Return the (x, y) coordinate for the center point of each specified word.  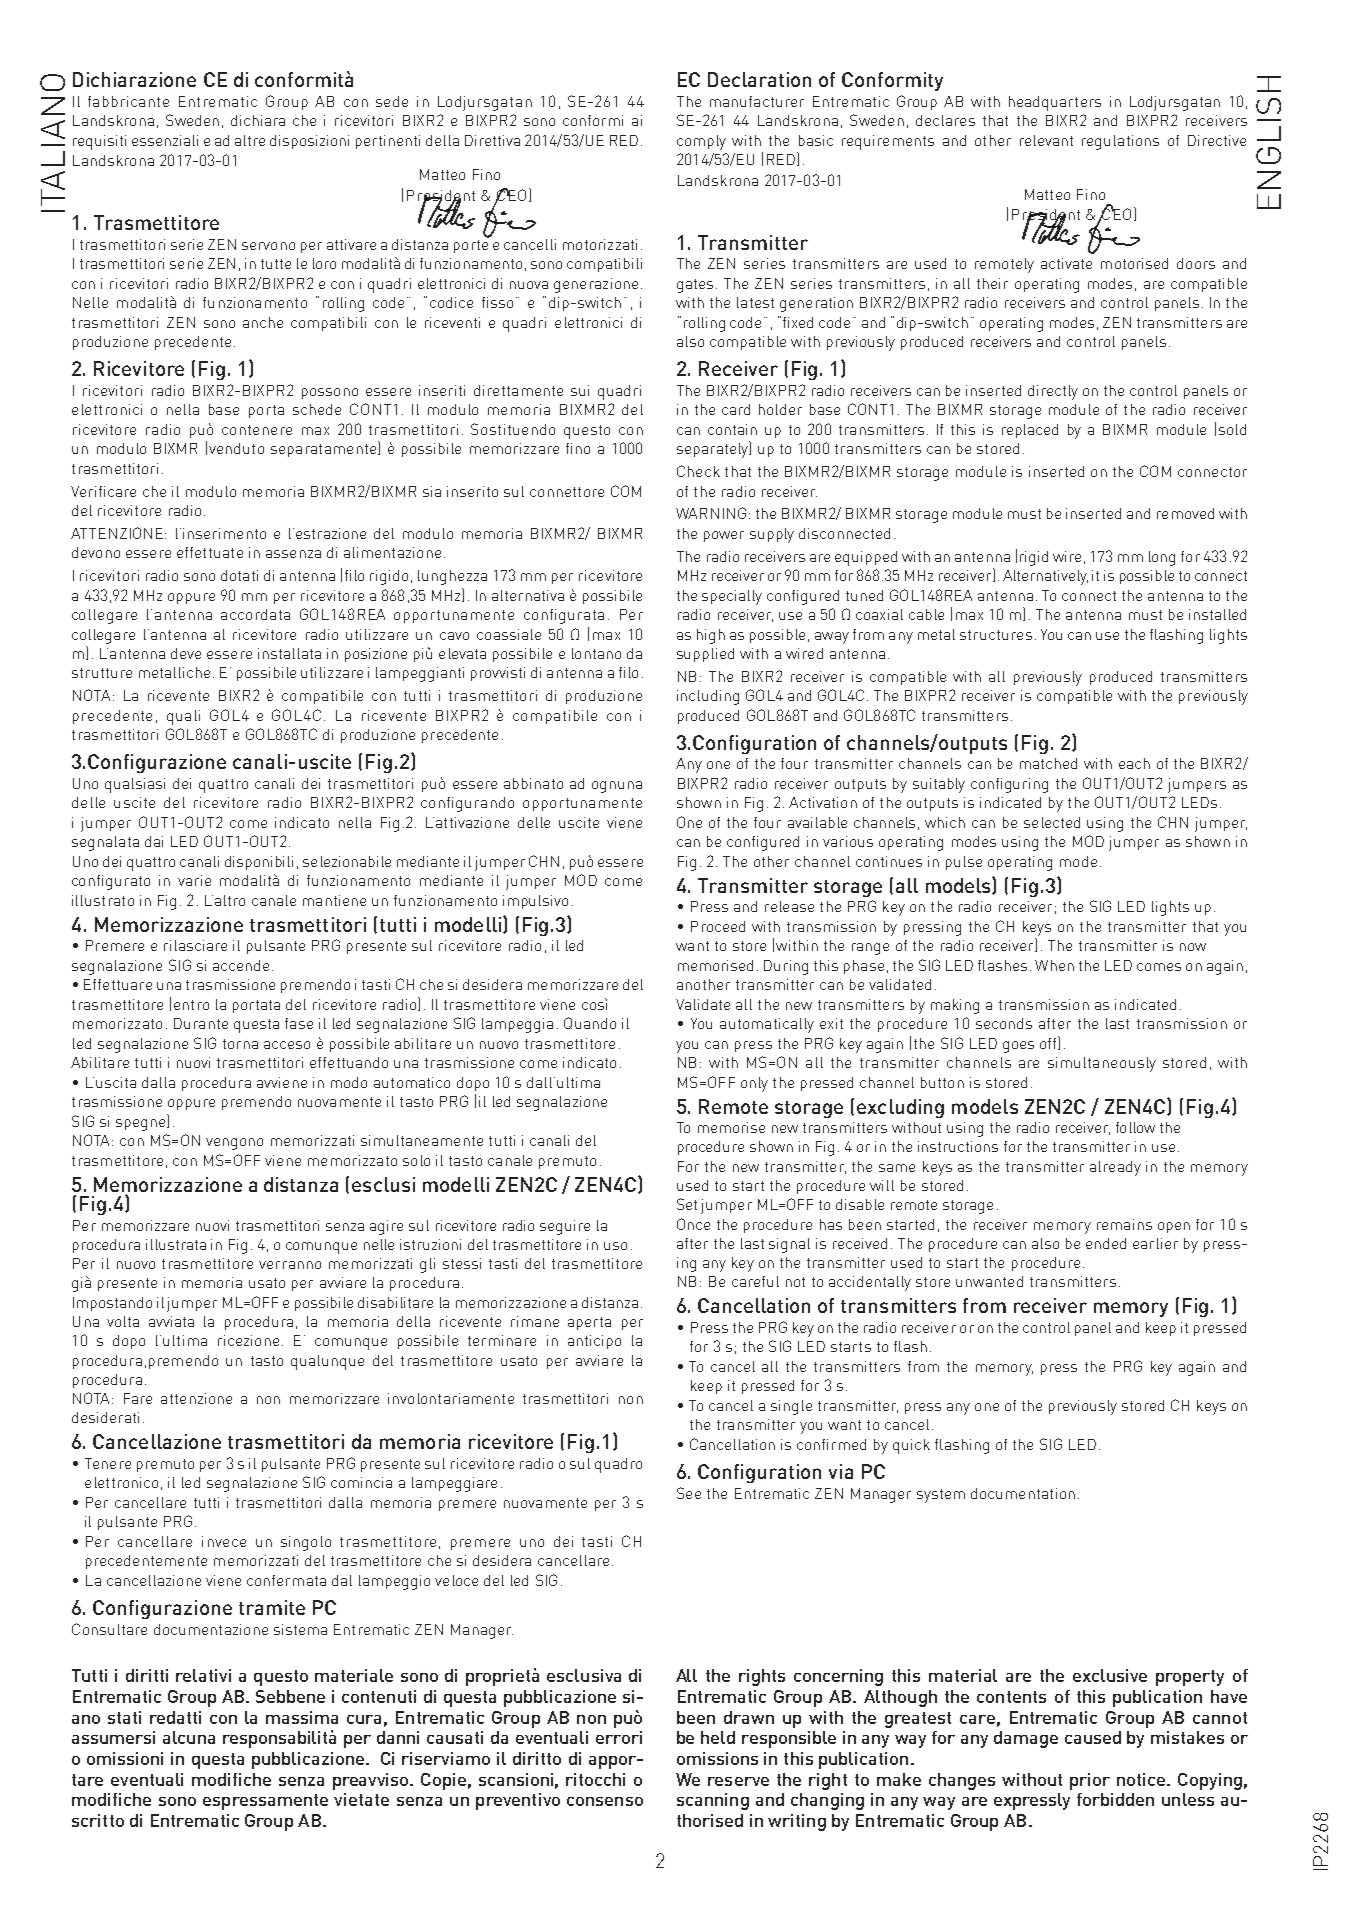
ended (1106, 1243)
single (791, 1407)
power (724, 536)
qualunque (327, 1362)
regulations (1120, 142)
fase (299, 1023)
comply (701, 142)
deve (186, 653)
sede (392, 101)
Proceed (718, 926)
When (1054, 965)
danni (398, 1737)
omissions (717, 1758)
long (1162, 558)
